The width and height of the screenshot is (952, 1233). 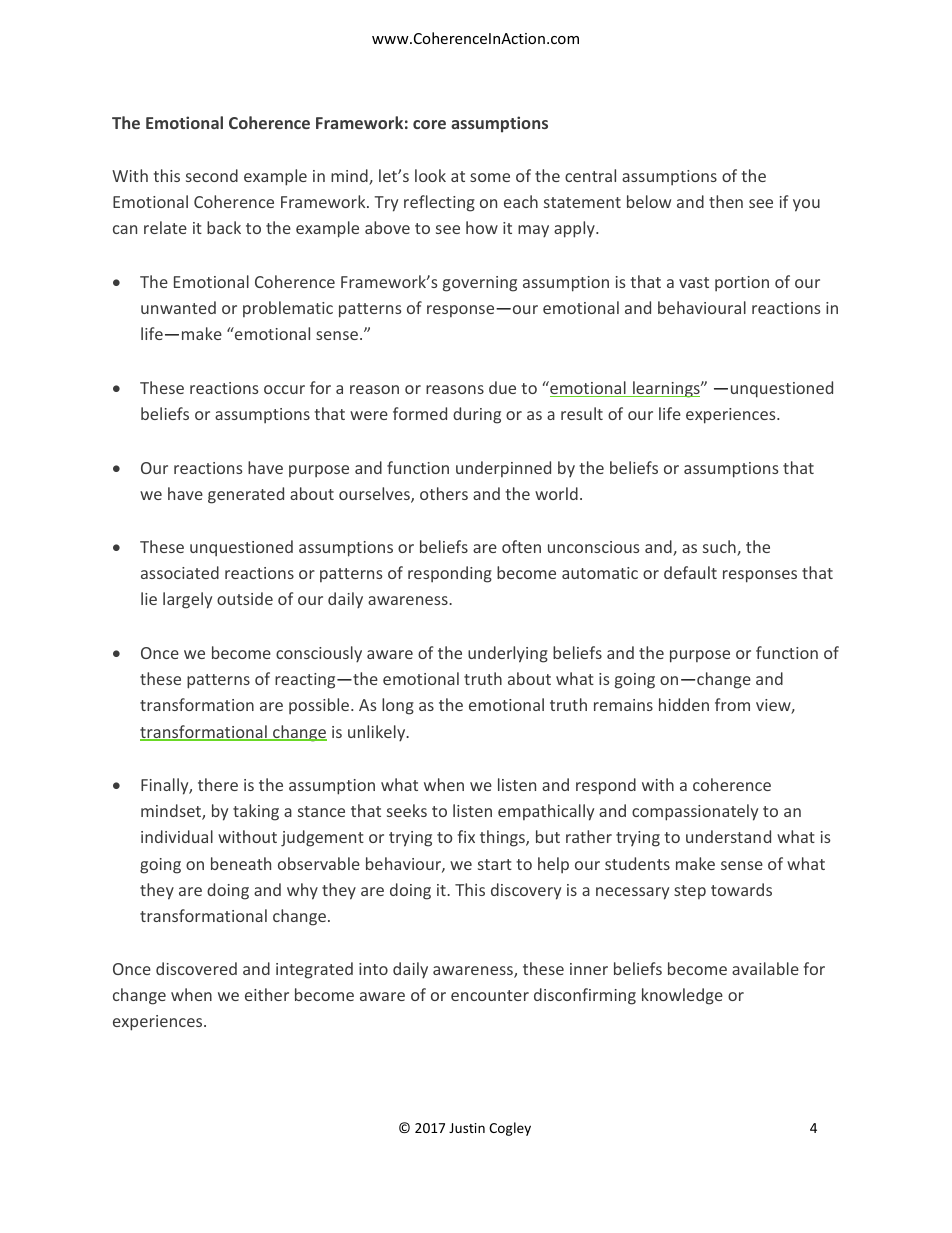 What do you see at coordinates (682, 996) in the screenshot?
I see `knowledge` at bounding box center [682, 996].
